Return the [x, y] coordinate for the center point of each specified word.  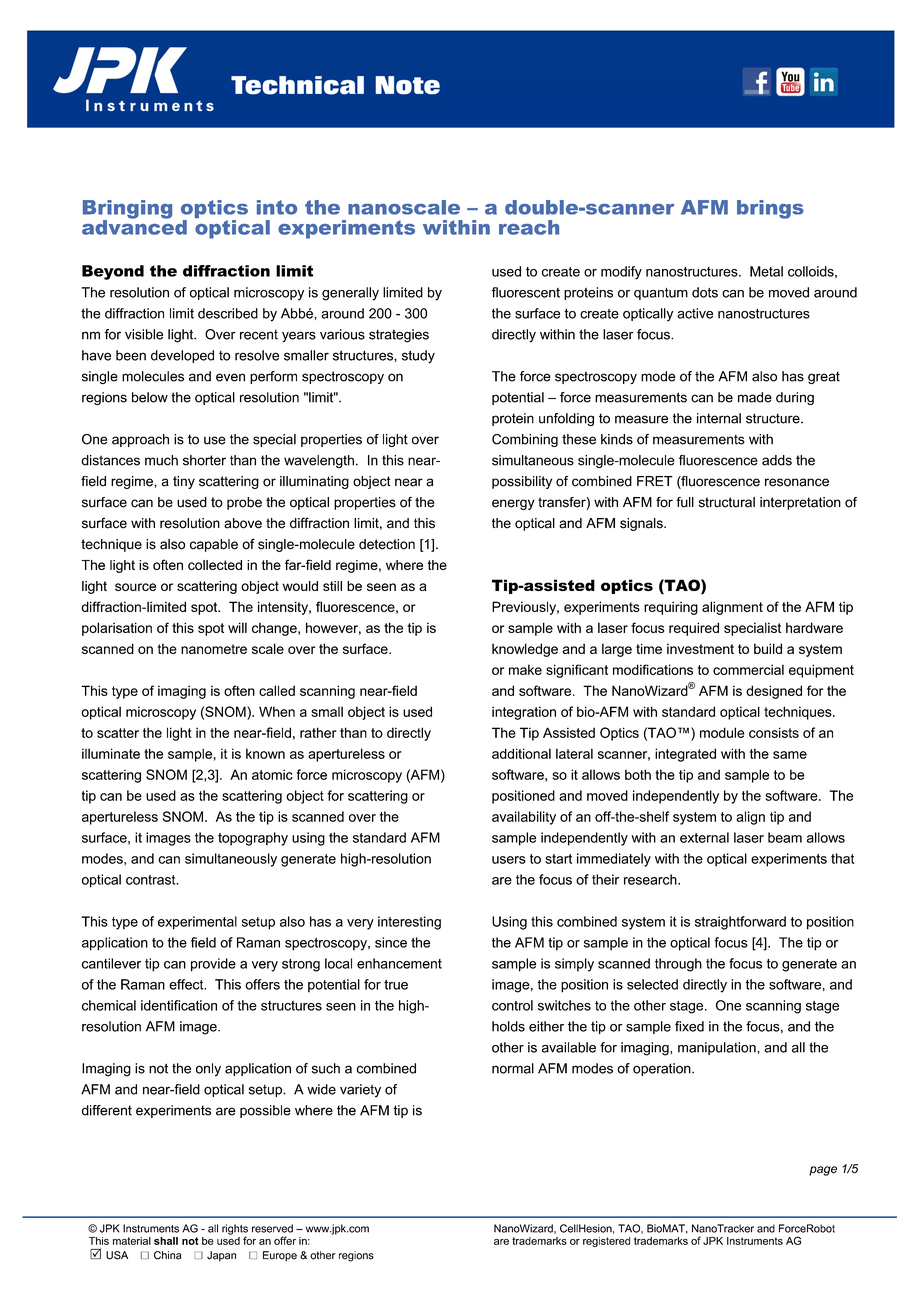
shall [166, 1241]
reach [529, 227]
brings [770, 209]
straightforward [740, 923]
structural [727, 502]
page [823, 1171]
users [509, 860]
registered [606, 1242]
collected [215, 565]
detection [387, 544]
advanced [134, 226]
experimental [197, 923]
